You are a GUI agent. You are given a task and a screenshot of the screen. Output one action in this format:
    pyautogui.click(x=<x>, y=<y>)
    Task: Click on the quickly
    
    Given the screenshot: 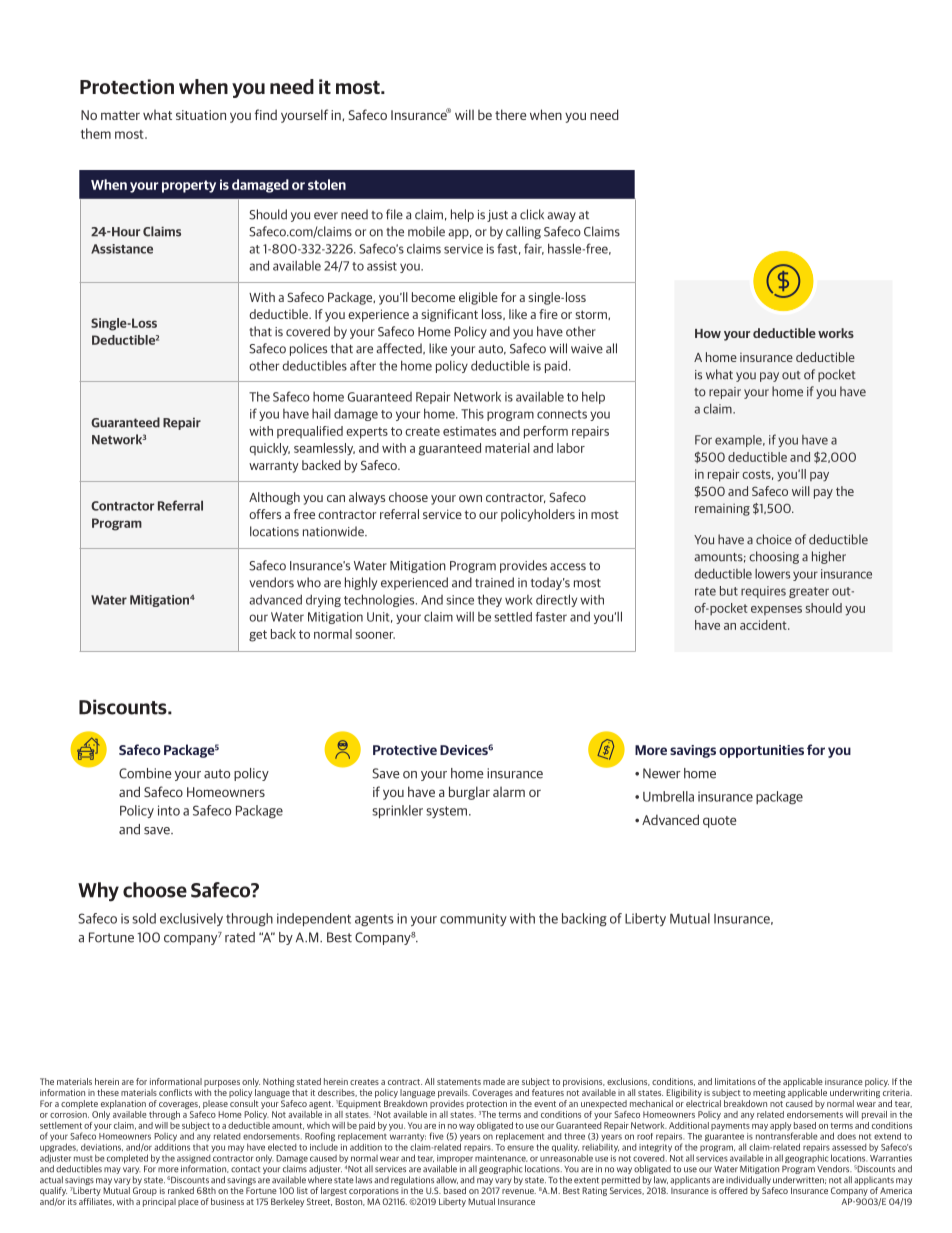 What is the action you would take?
    pyautogui.click(x=269, y=449)
